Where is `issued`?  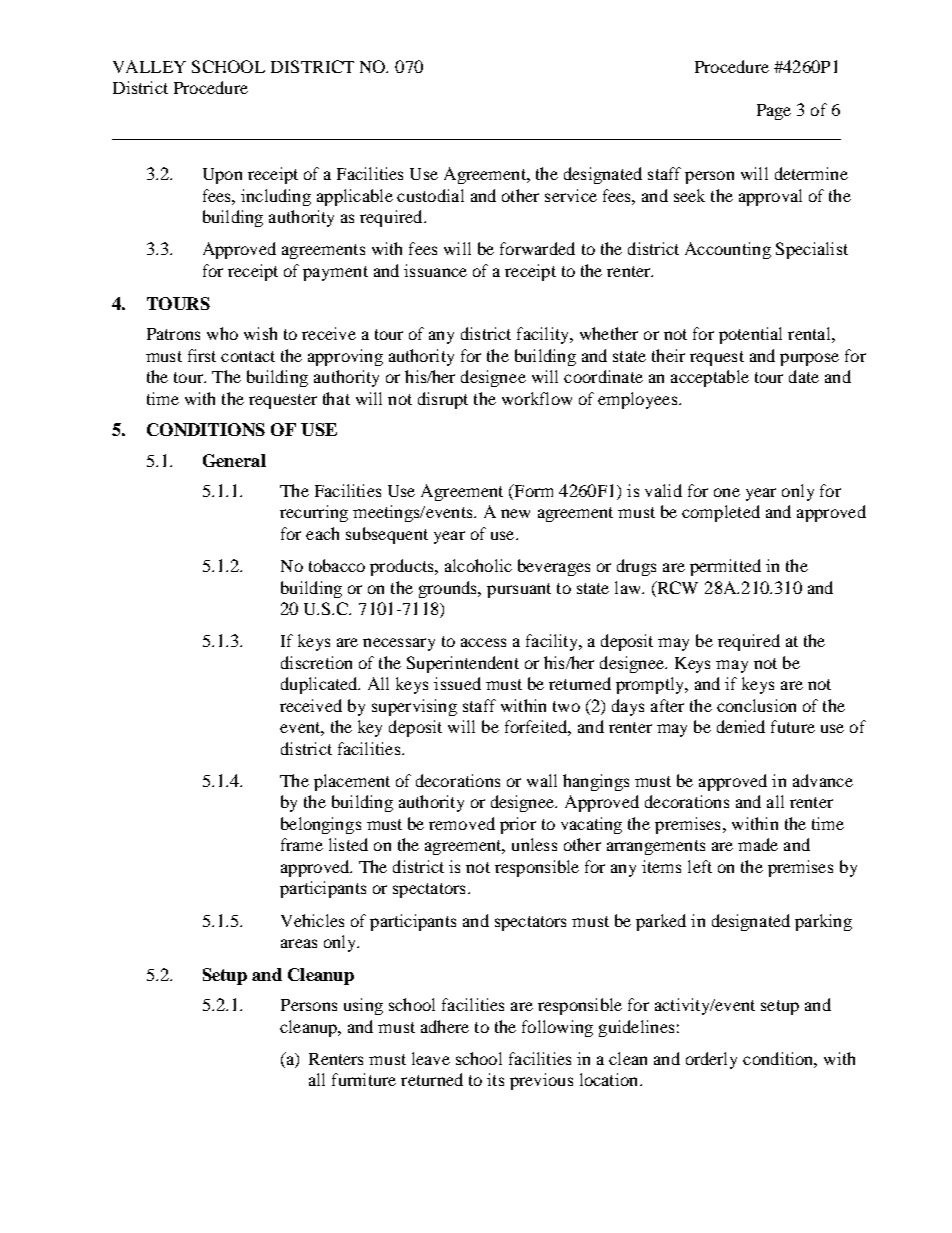
issued is located at coordinates (457, 683).
